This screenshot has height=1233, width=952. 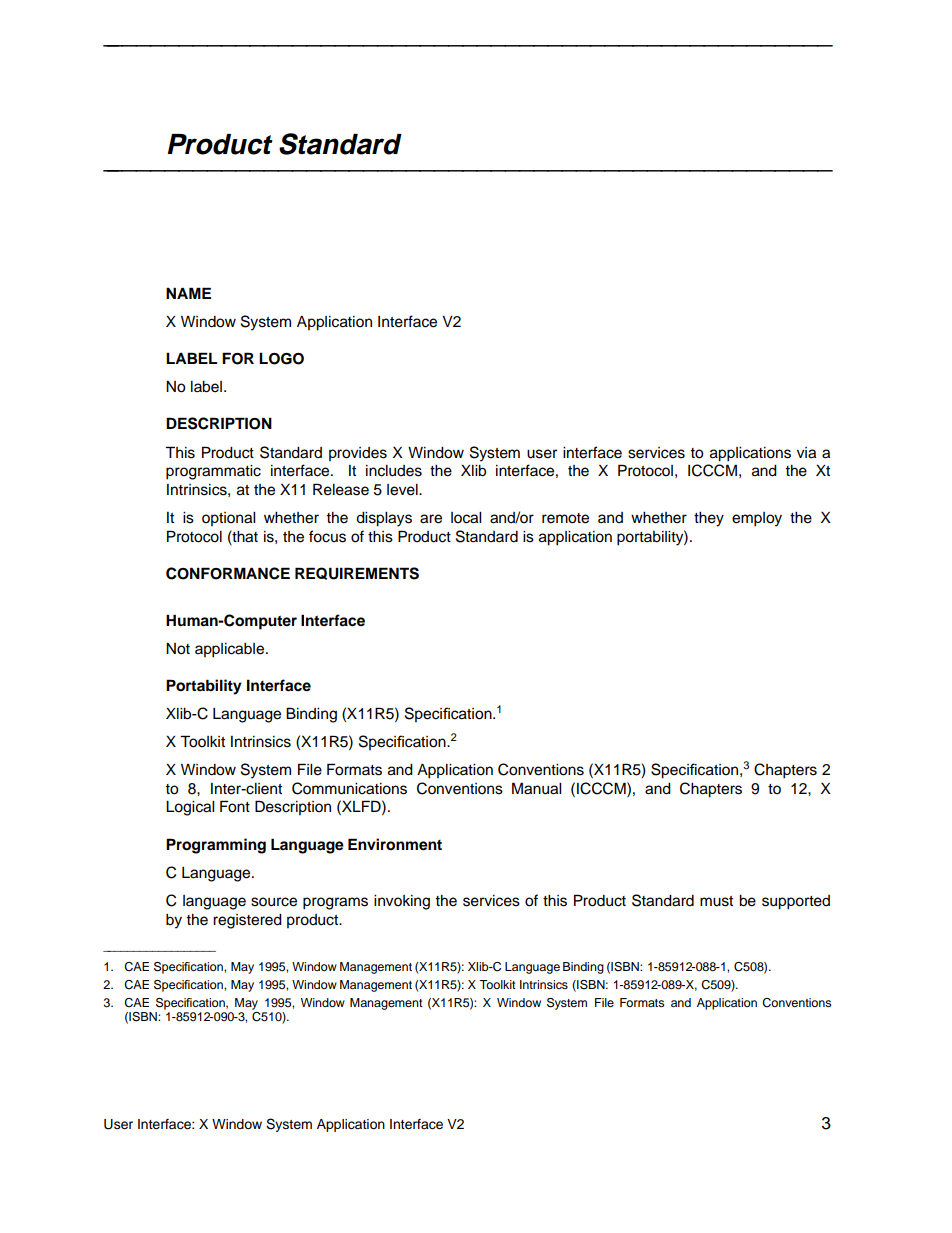 What do you see at coordinates (274, 902) in the screenshot?
I see `source` at bounding box center [274, 902].
